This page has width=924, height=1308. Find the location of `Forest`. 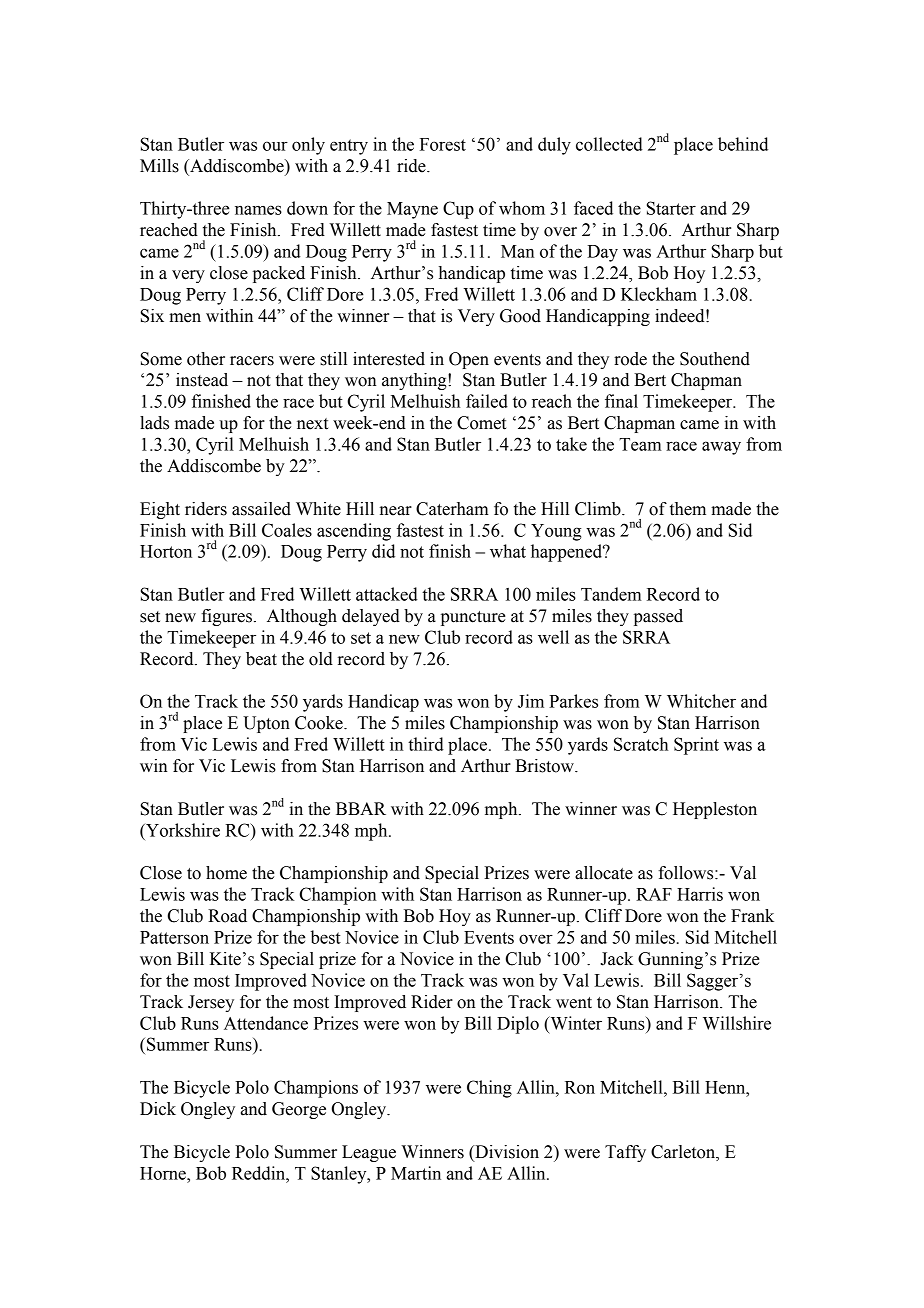

Forest is located at coordinates (443, 144).
